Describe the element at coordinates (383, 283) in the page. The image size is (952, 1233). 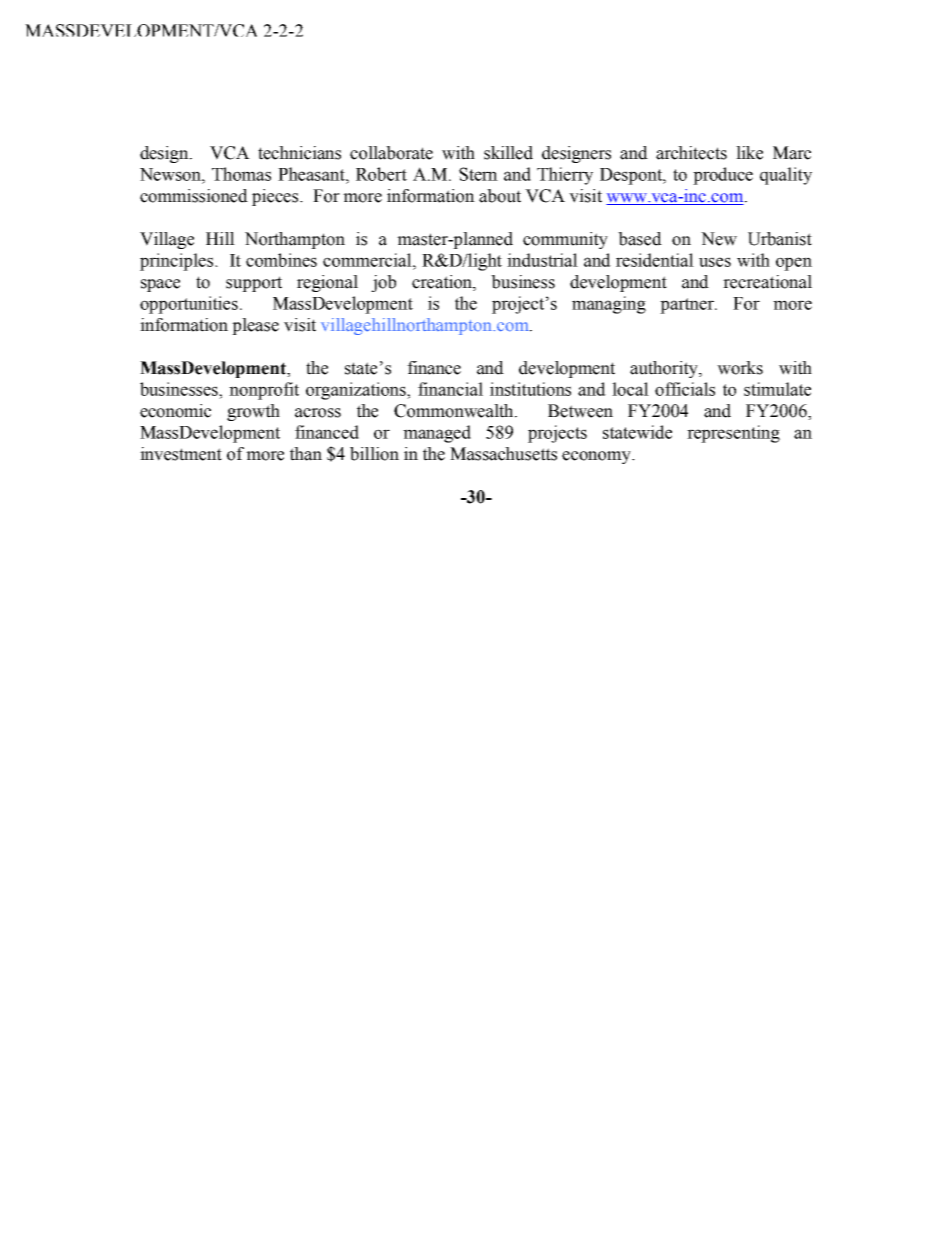
I see `job` at that location.
